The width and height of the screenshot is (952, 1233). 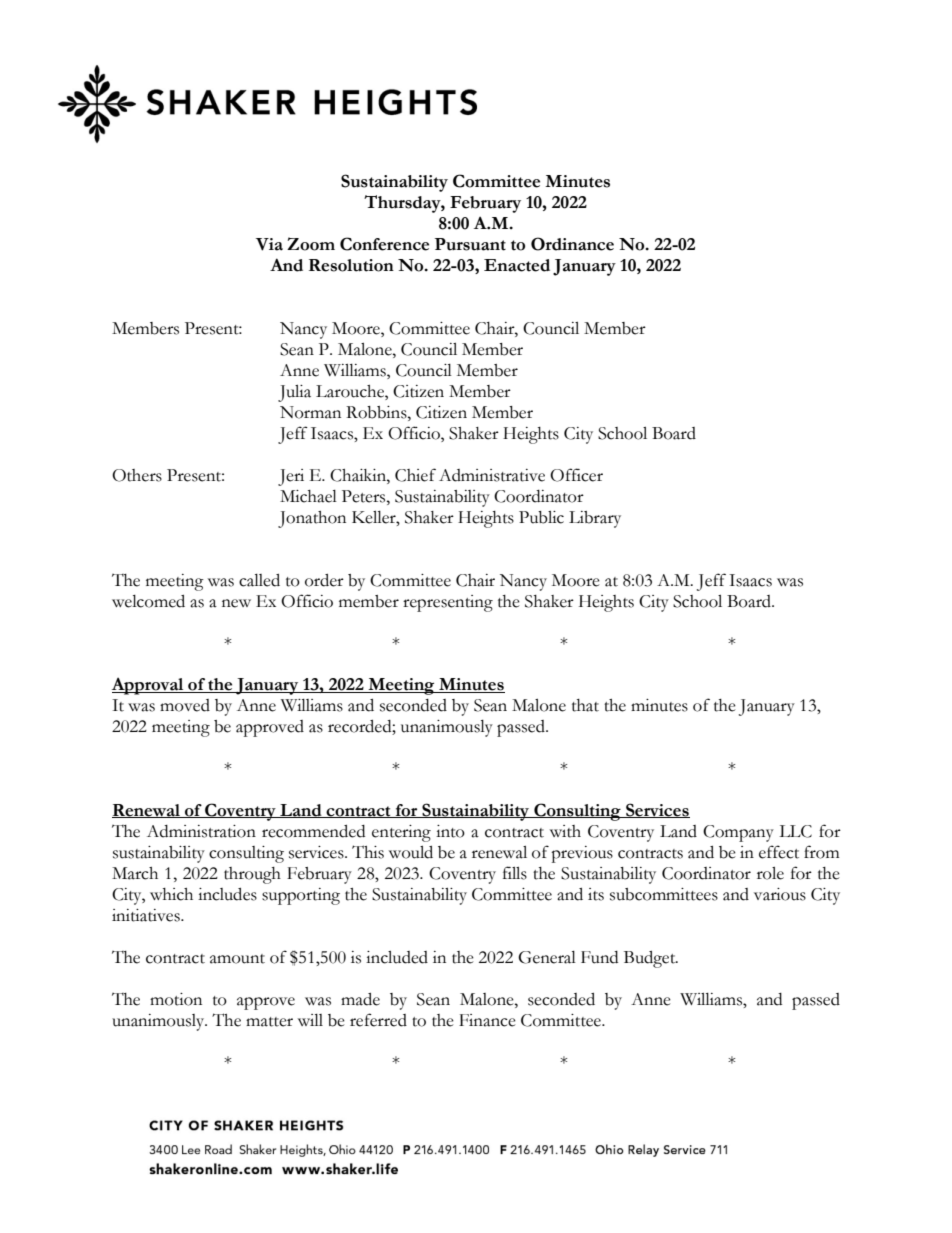 I want to click on motion, so click(x=176, y=999).
